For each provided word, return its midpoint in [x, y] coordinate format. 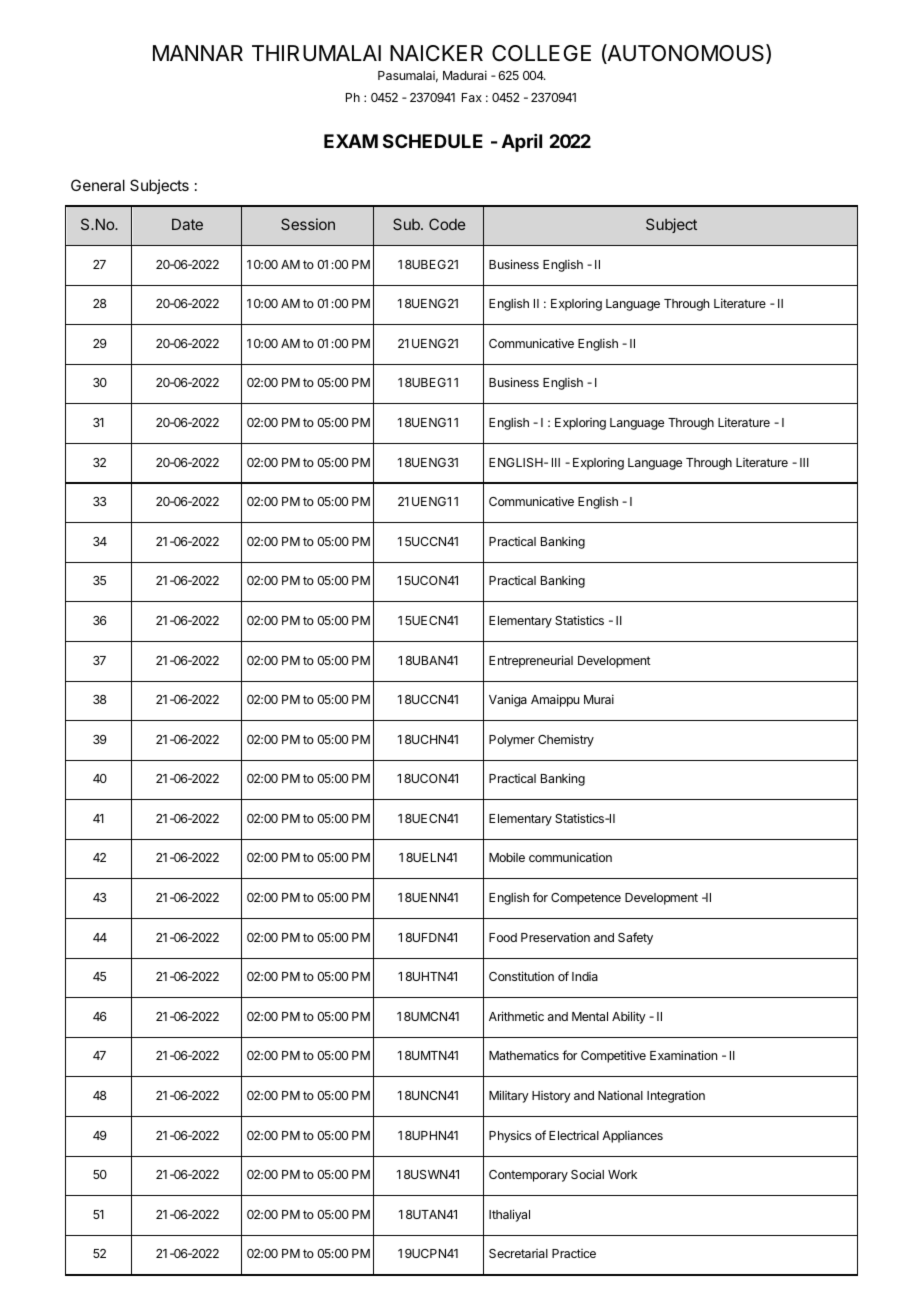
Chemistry [566, 740]
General [98, 185]
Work [622, 1174]
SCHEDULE [433, 141]
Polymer [512, 741]
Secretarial [518, 1253]
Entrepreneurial [531, 661]
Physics [510, 1136]
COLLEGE [541, 53]
